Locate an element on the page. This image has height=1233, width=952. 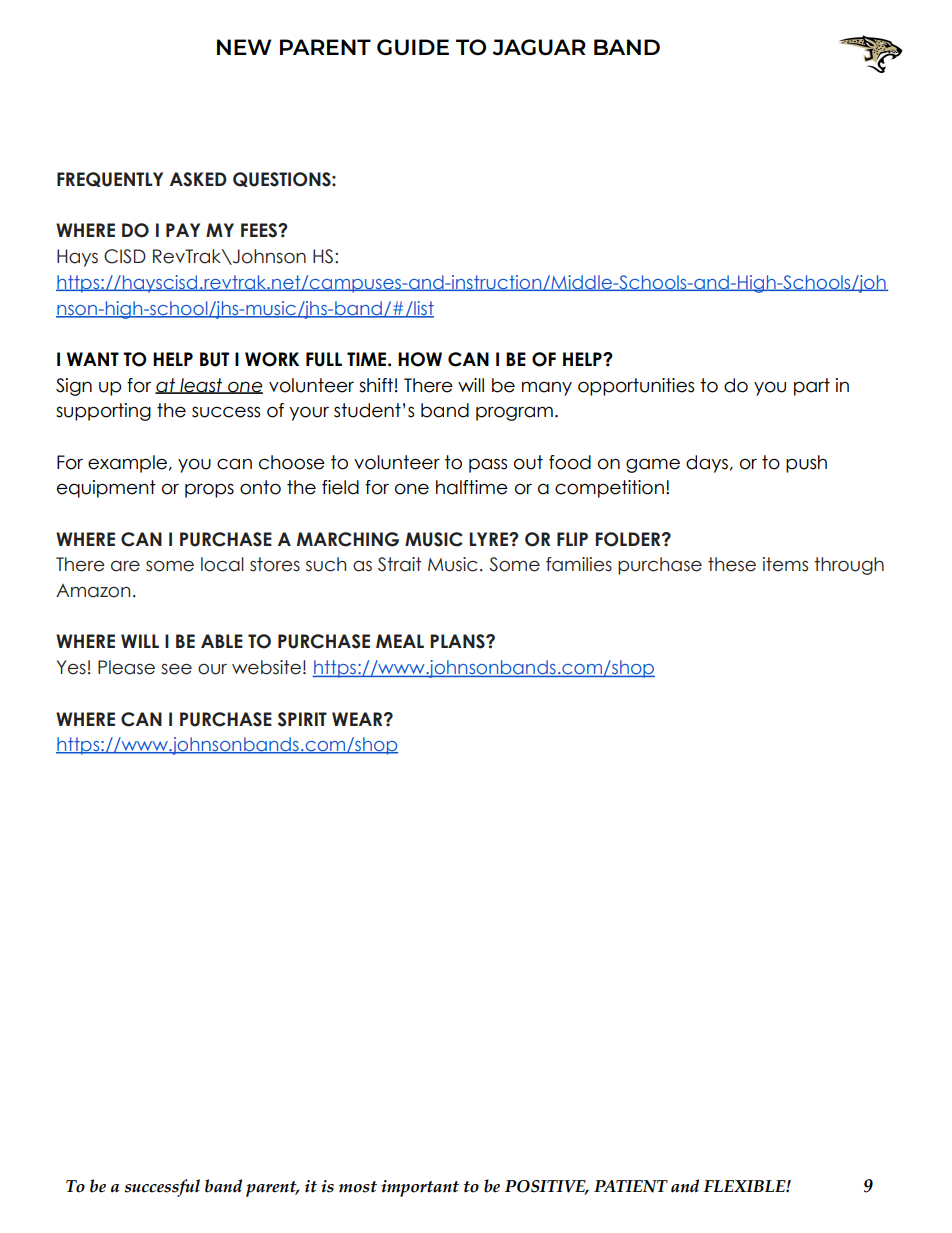
part is located at coordinates (812, 387).
